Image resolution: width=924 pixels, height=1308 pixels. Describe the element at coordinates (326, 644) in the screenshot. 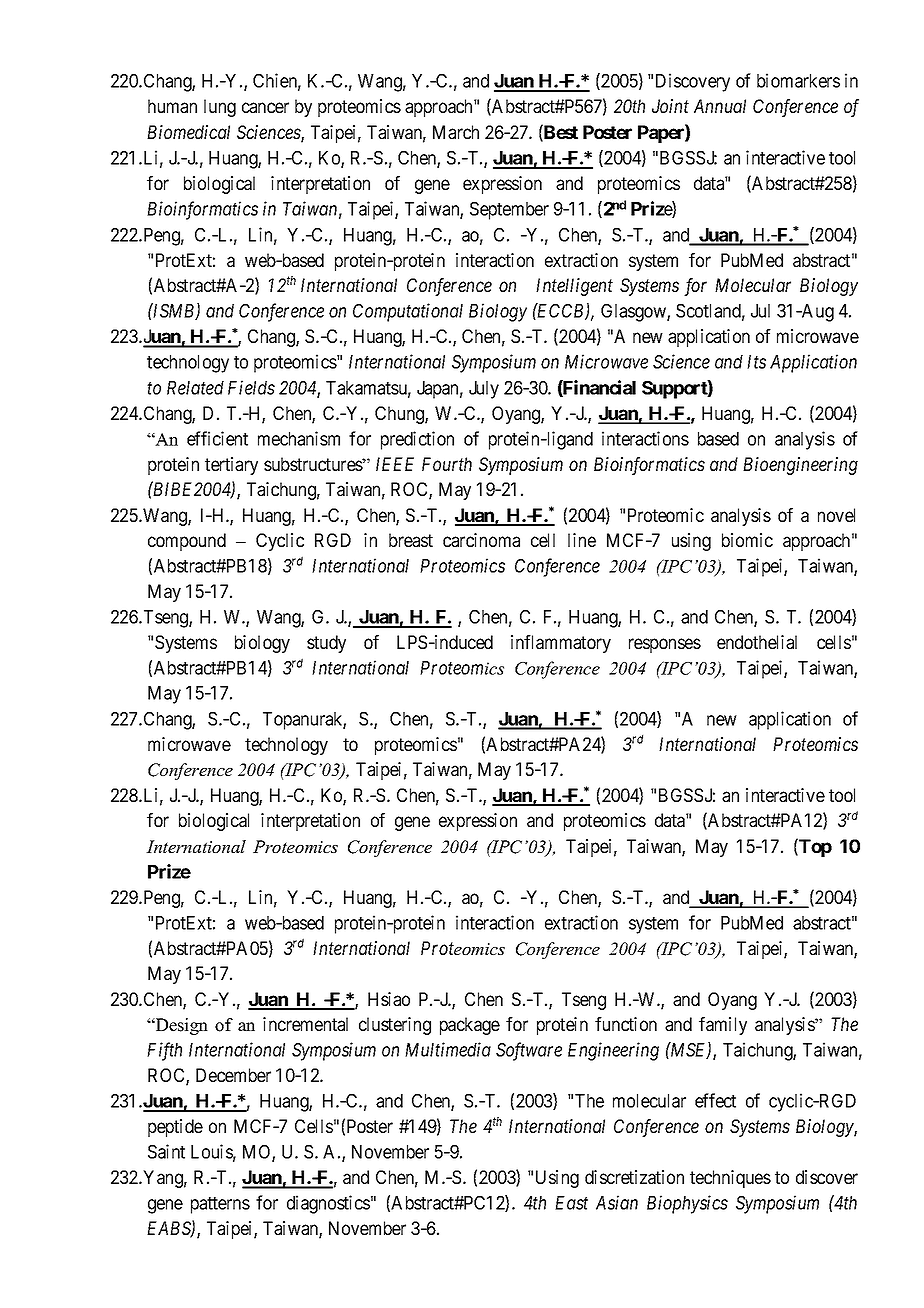

I see `study` at that location.
